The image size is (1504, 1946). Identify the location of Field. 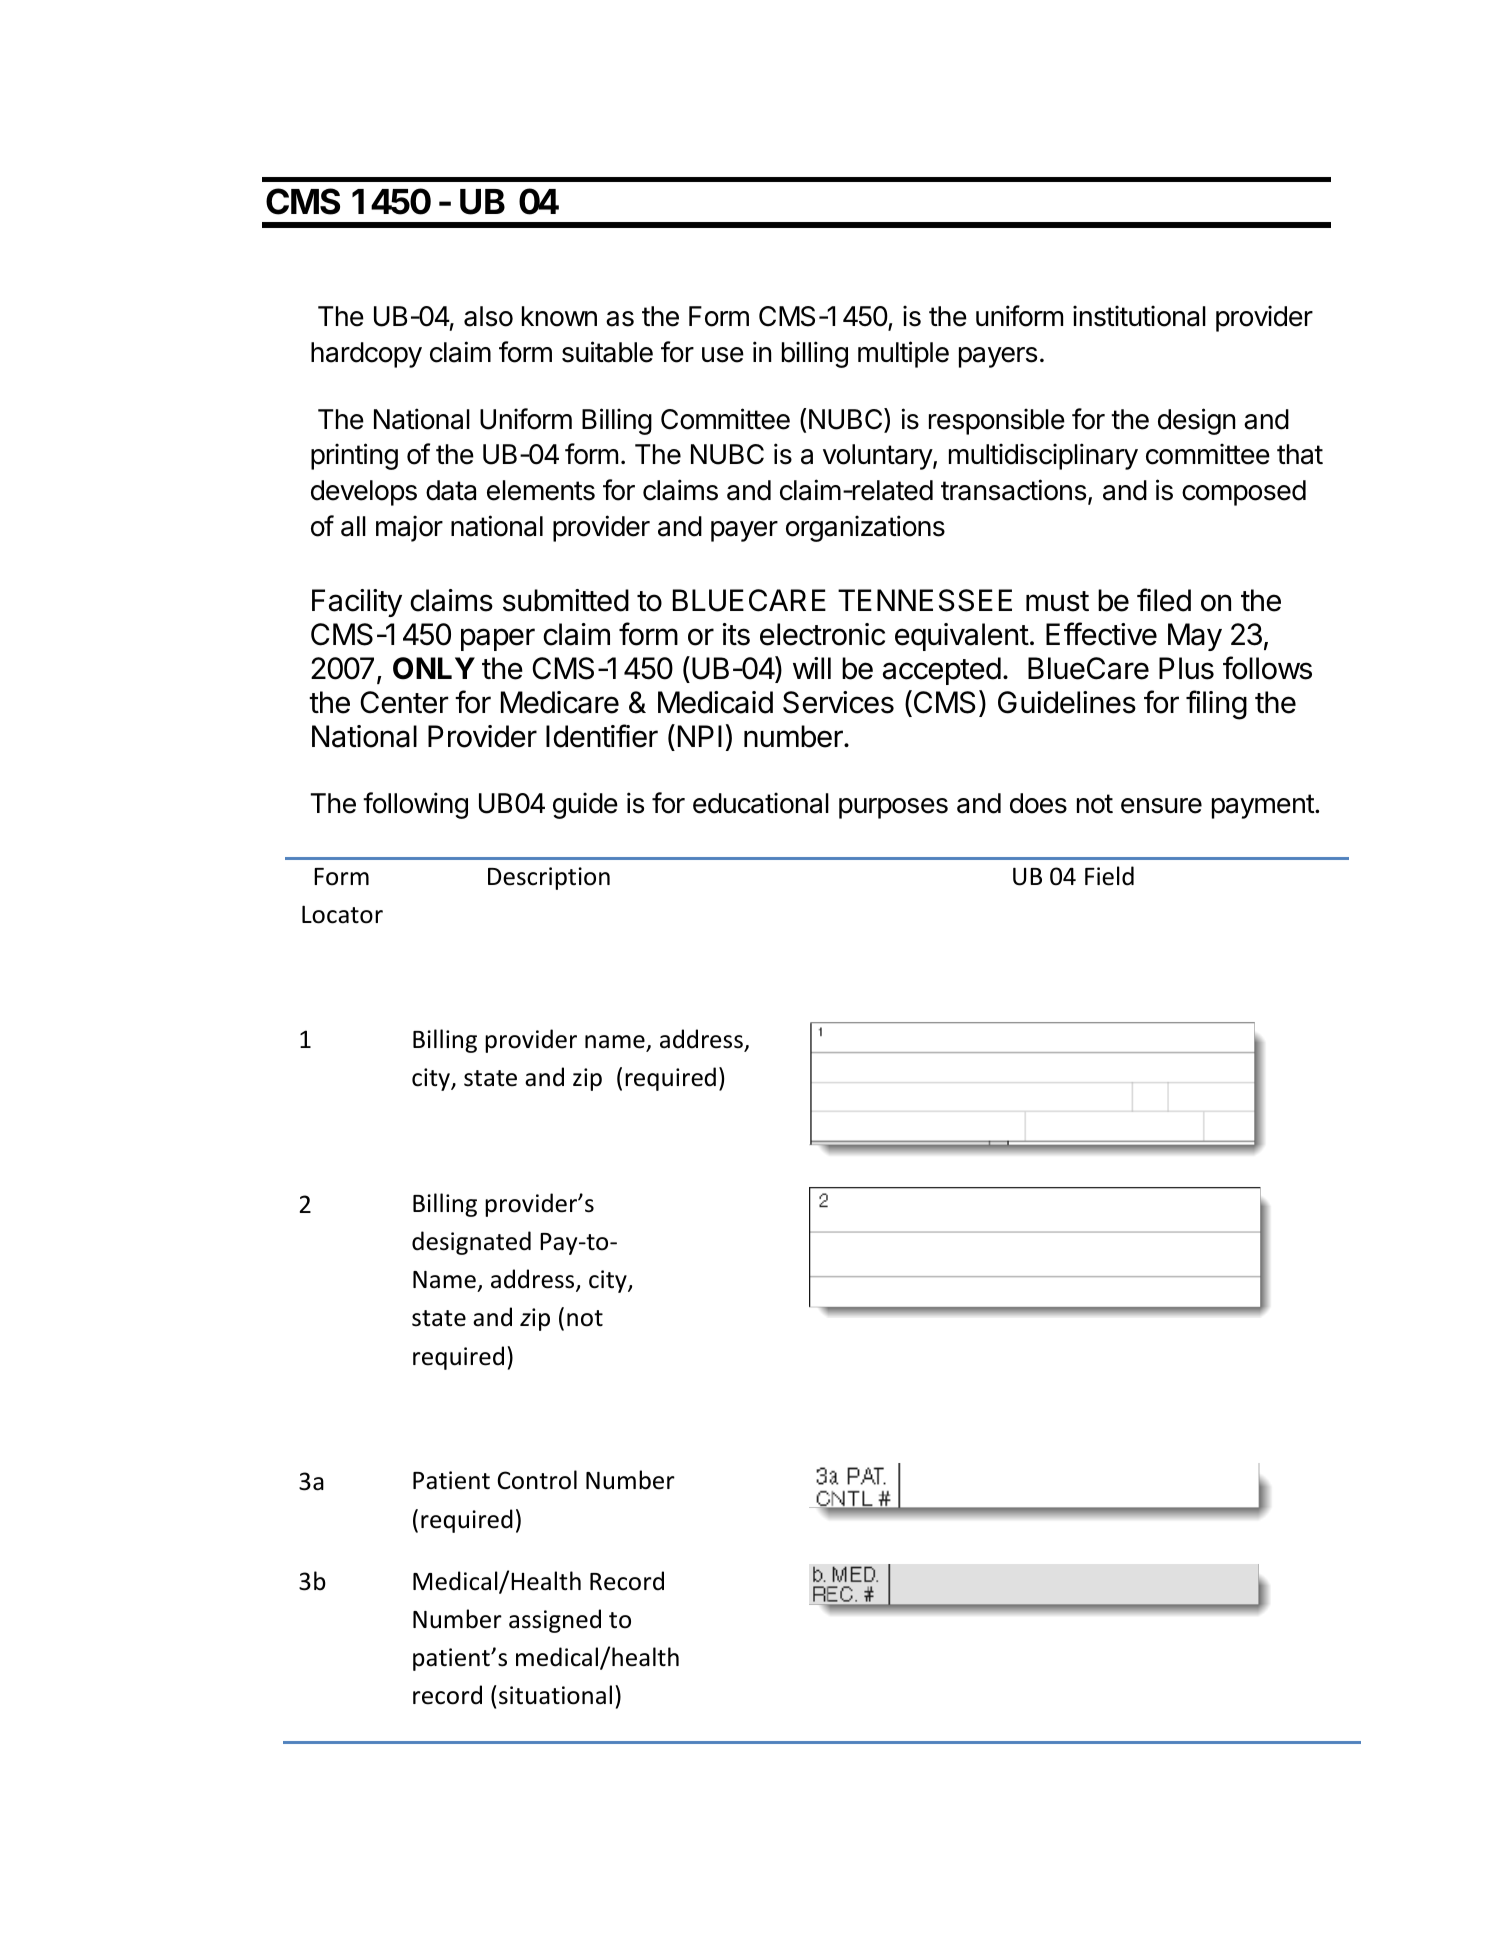
(1109, 876).
